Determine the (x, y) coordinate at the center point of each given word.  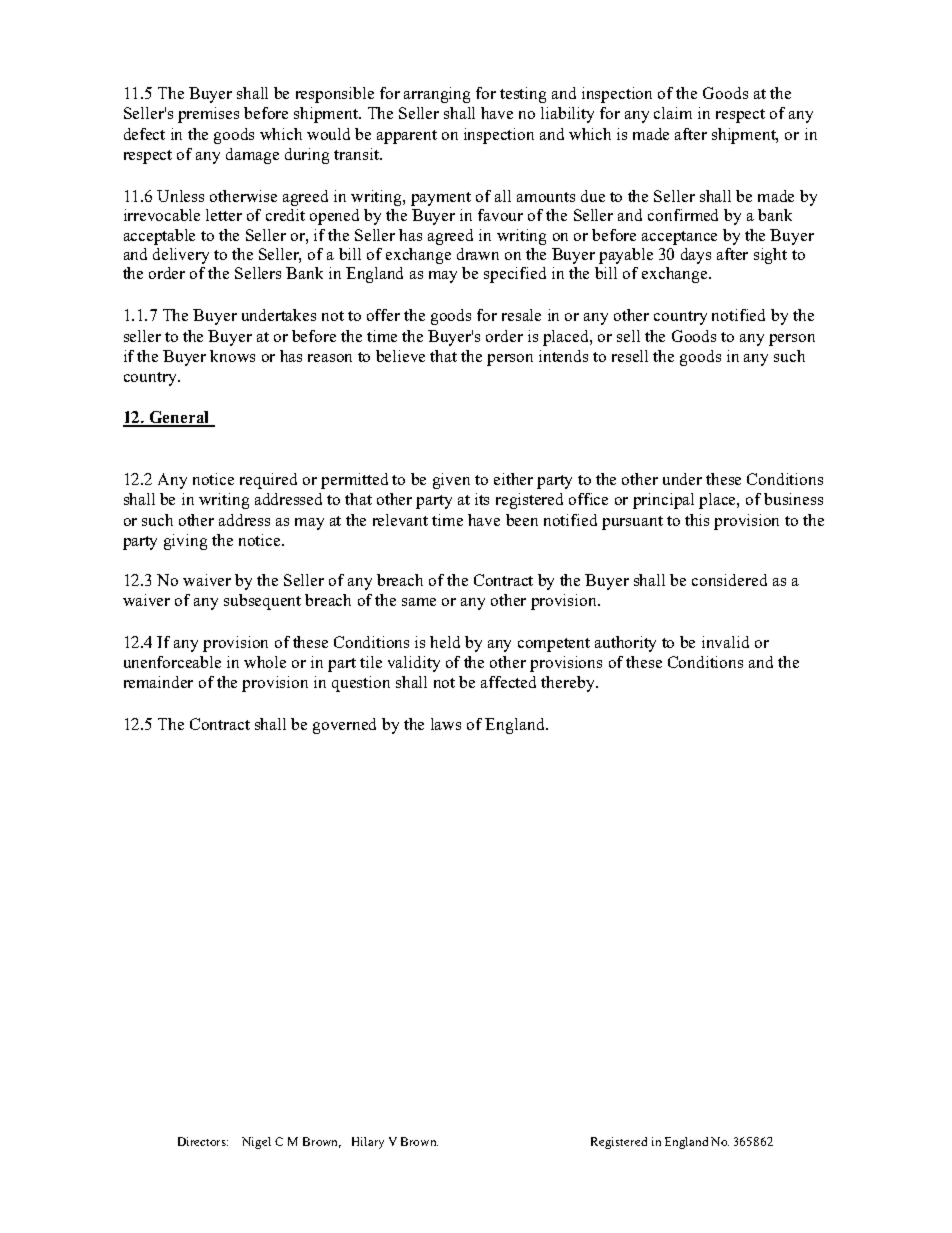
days (696, 256)
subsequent (262, 602)
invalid (725, 642)
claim (673, 113)
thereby (569, 684)
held (445, 642)
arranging (437, 95)
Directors (203, 1141)
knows (232, 356)
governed (344, 726)
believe (400, 356)
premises (208, 115)
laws (446, 724)
